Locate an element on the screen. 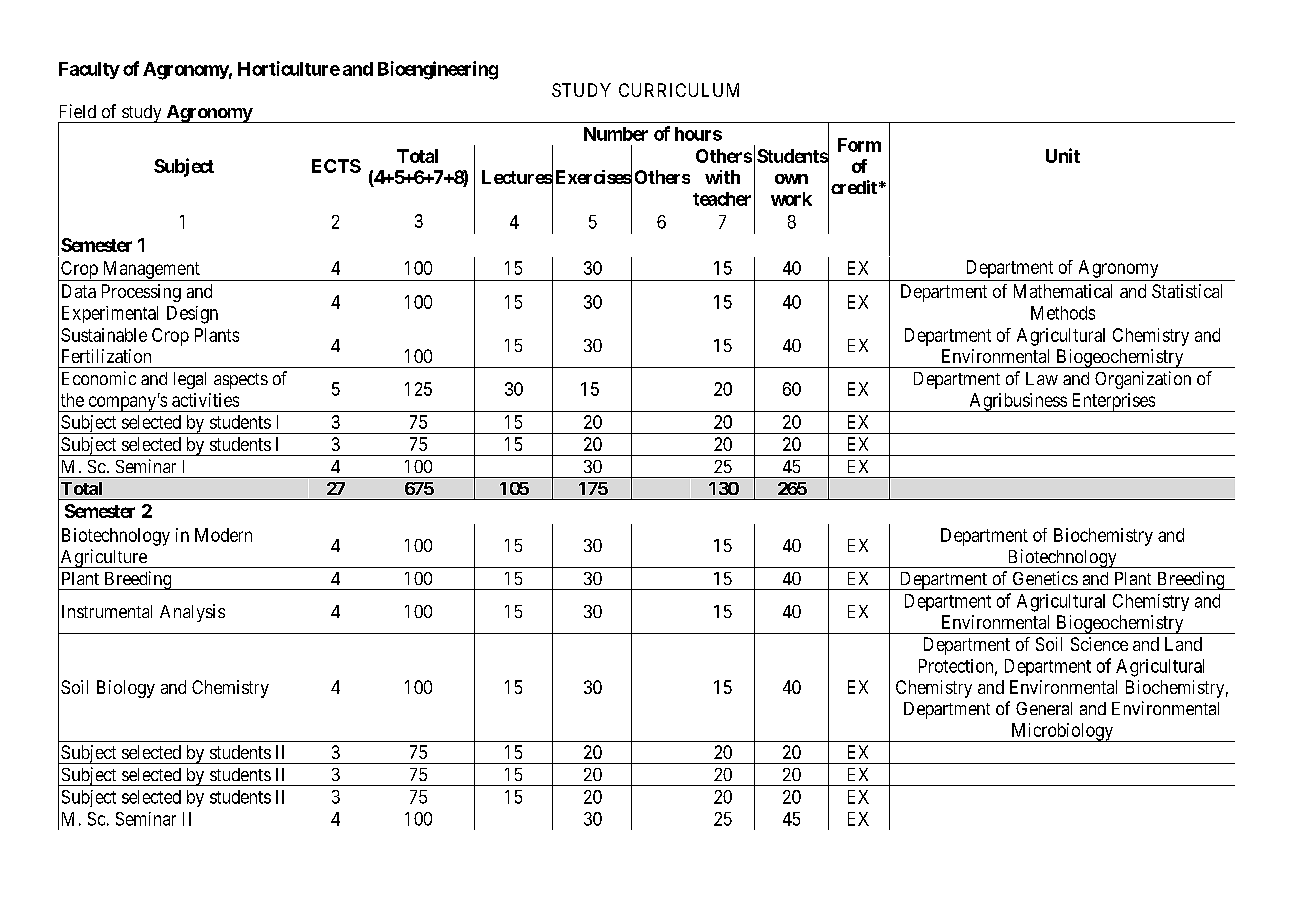  Unit is located at coordinates (1063, 155).
